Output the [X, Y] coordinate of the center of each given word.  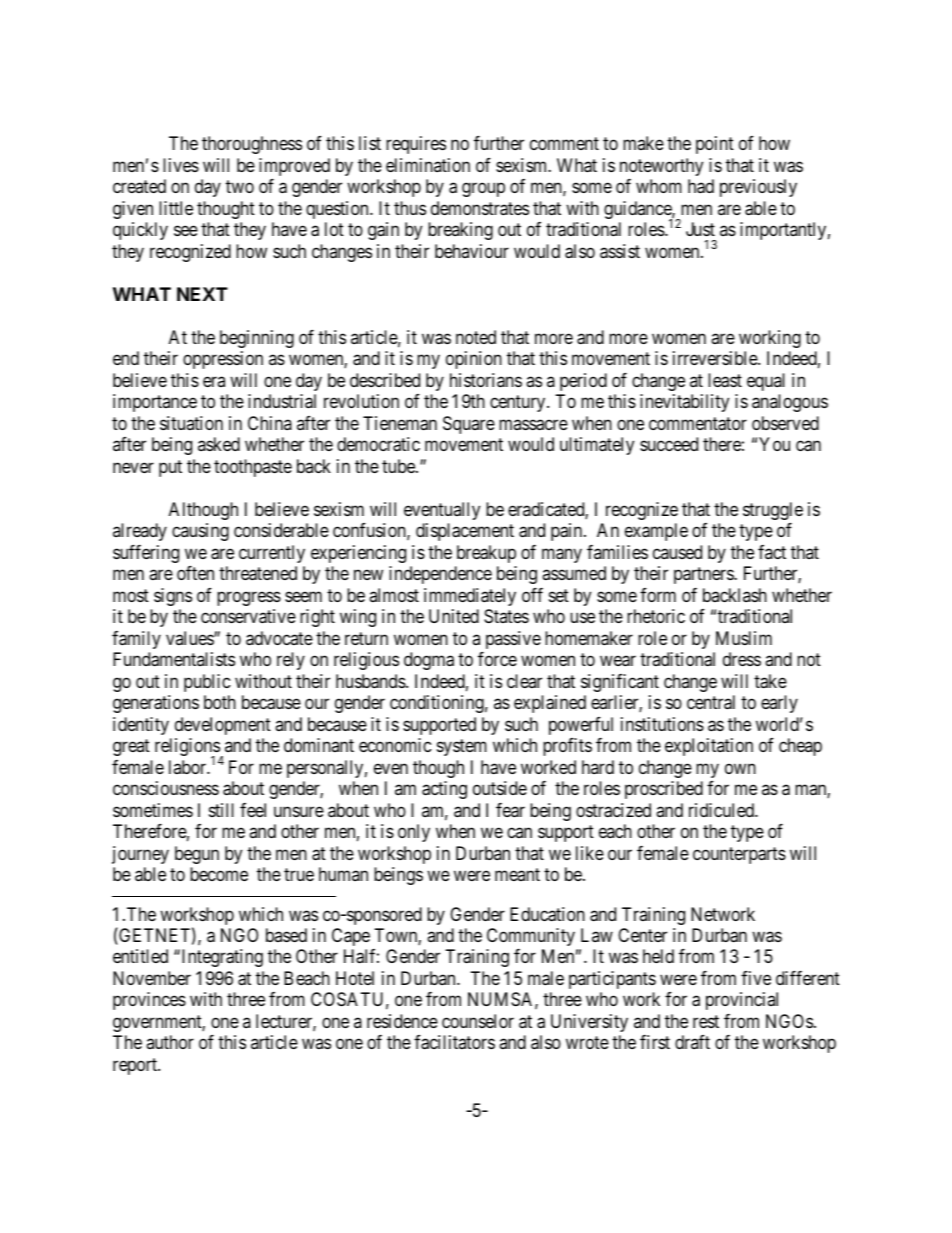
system [462, 747]
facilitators [454, 1042]
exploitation [709, 747]
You [774, 444]
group [483, 190]
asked [219, 444]
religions [188, 748]
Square [469, 425]
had [701, 186]
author [170, 1042]
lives [181, 165]
